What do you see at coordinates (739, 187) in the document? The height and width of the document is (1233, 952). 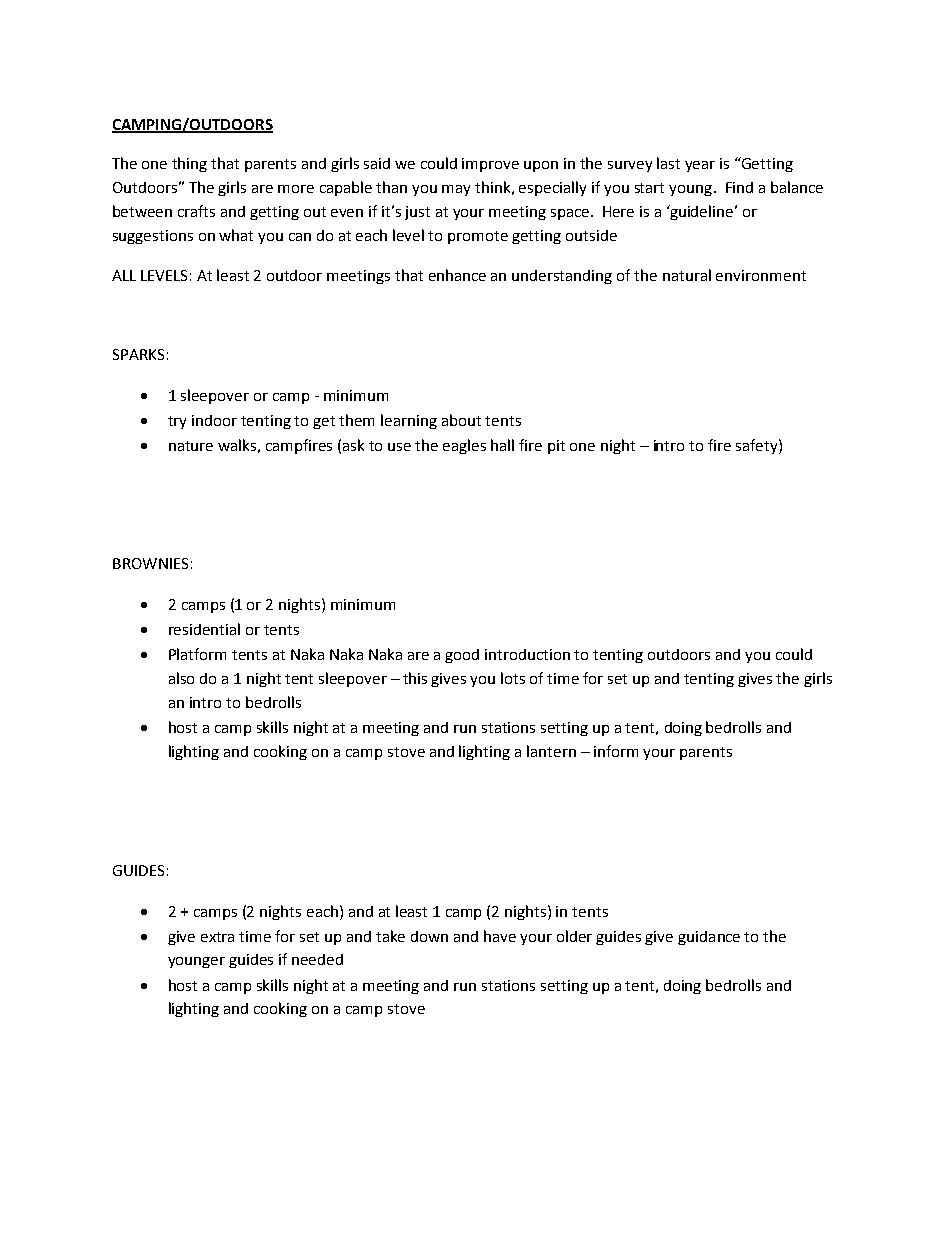 I see `Find` at bounding box center [739, 187].
